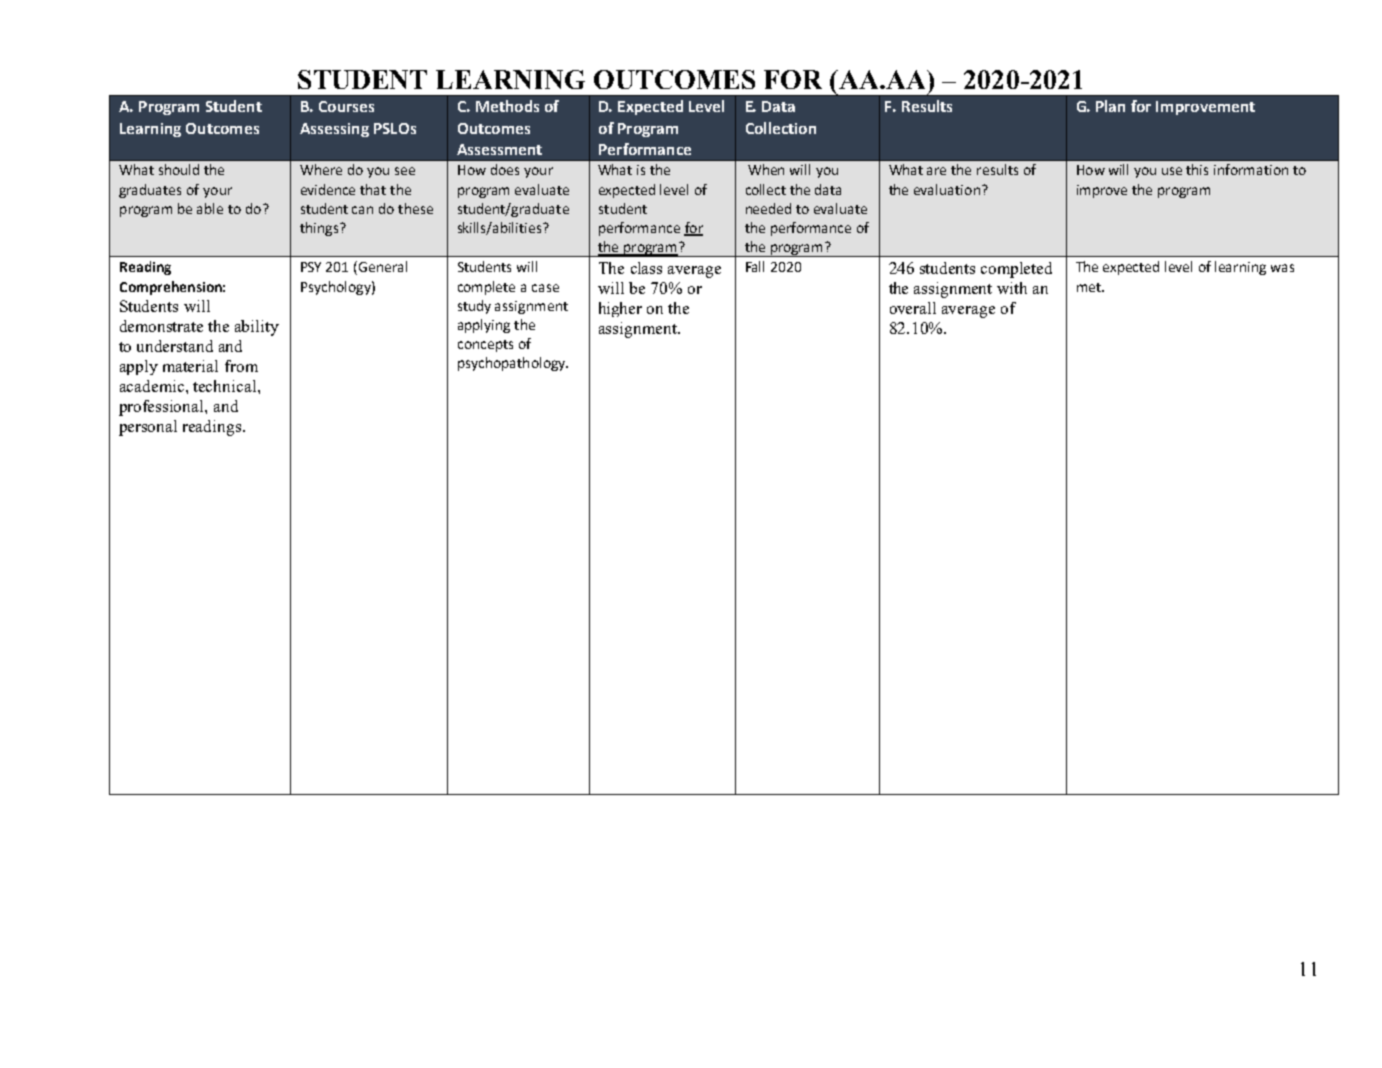 This document has width=1382, height=1068. What do you see at coordinates (507, 106) in the document?
I see `Methods` at bounding box center [507, 106].
